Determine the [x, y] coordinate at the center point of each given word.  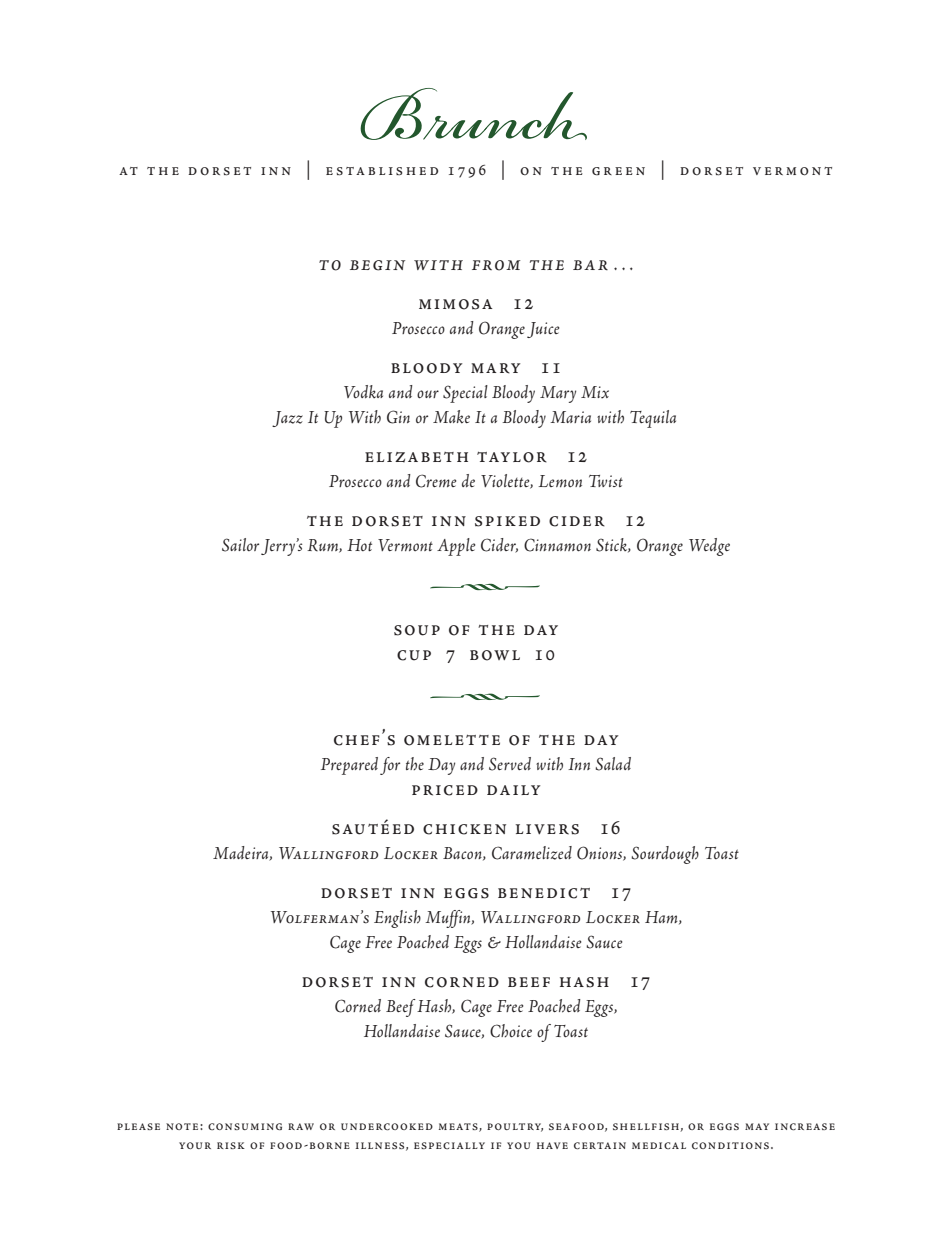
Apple [456, 547]
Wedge [709, 547]
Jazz [287, 419]
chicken [464, 829]
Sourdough [665, 855]
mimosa [455, 304]
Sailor [240, 545]
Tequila [653, 419]
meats [459, 1127]
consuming [245, 1126]
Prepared [349, 766]
